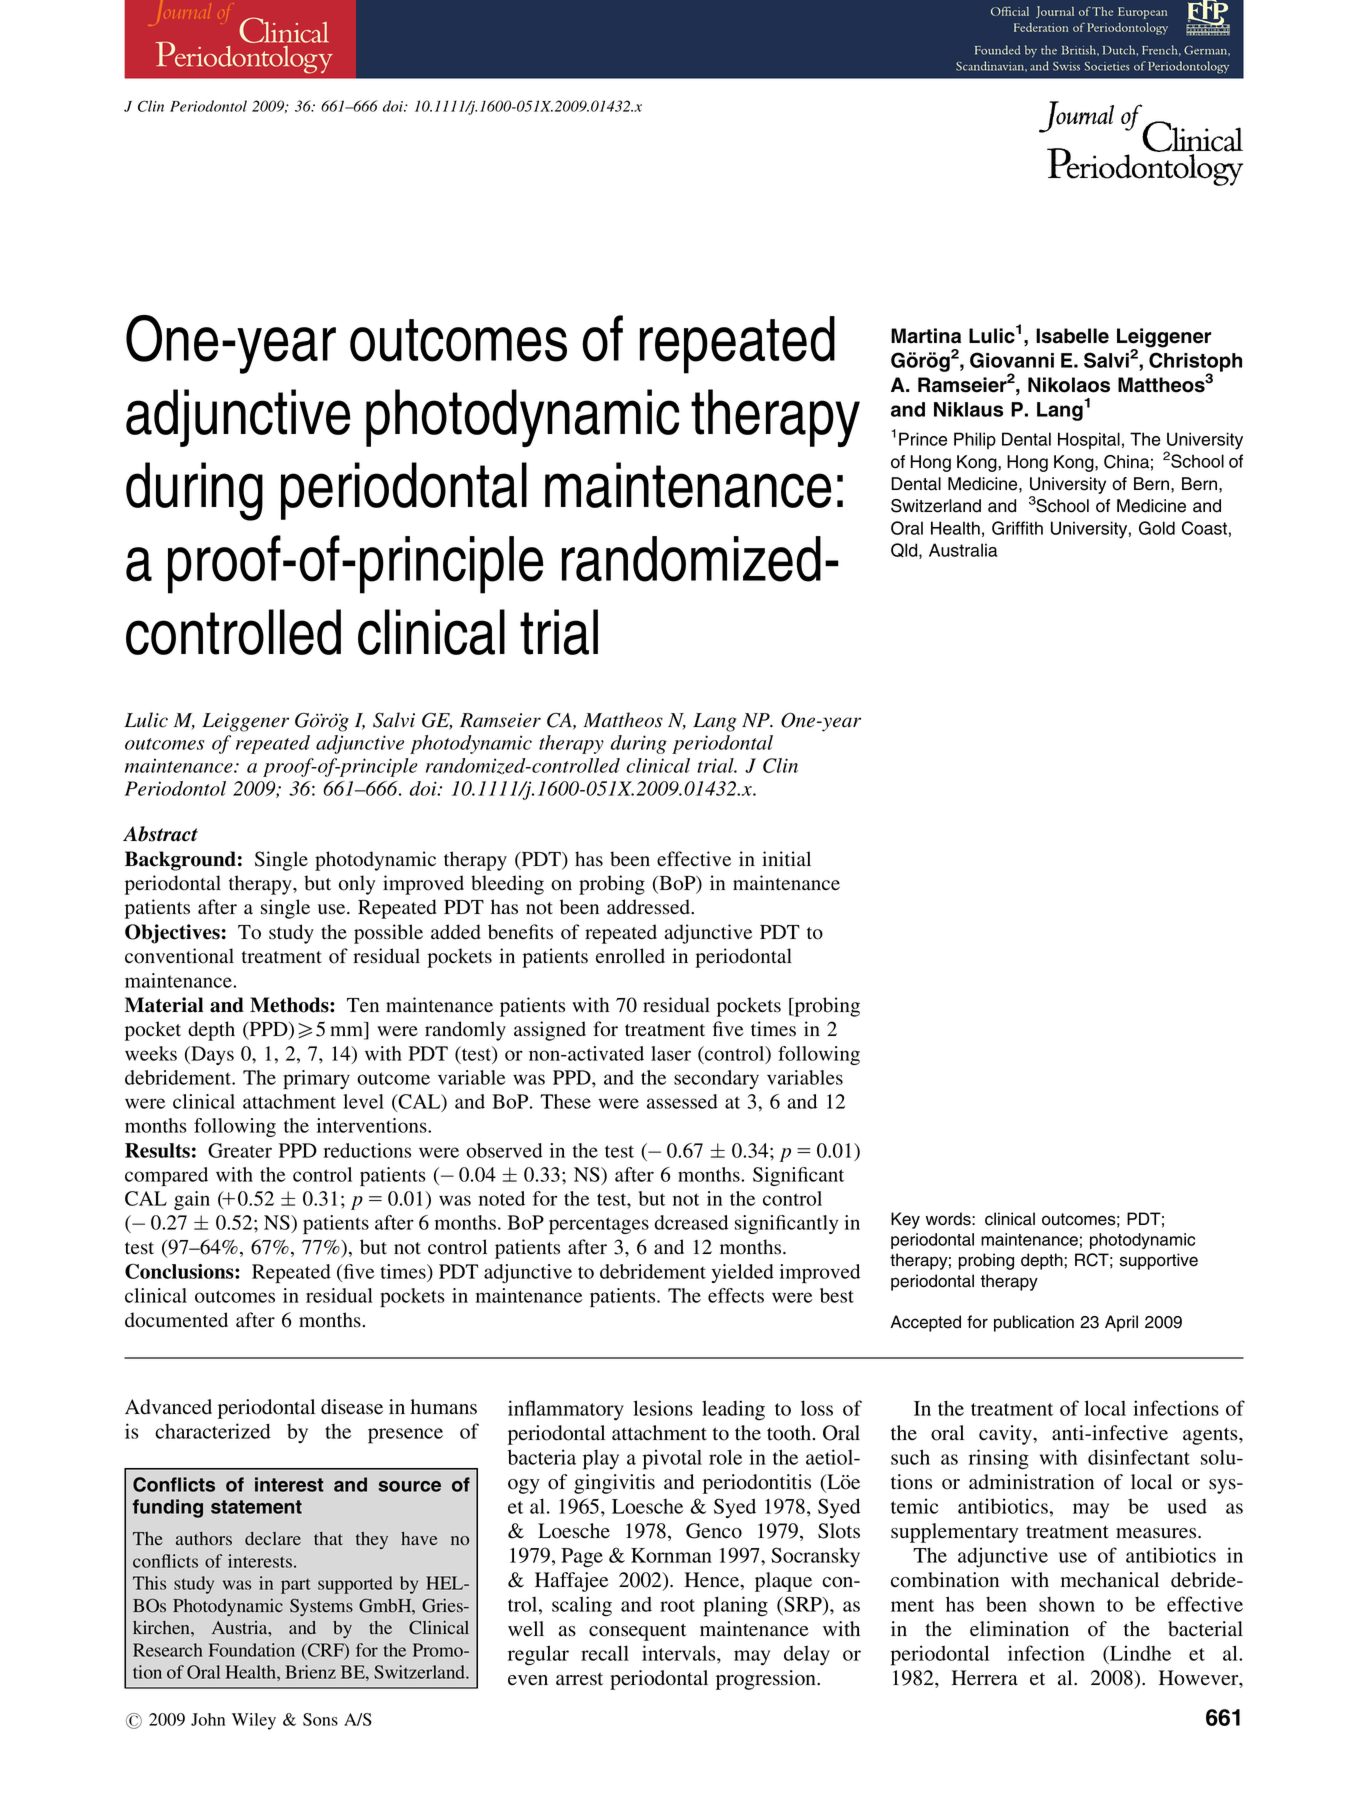  Describe the element at coordinates (254, 1721) in the screenshot. I see `Wiley` at that location.
